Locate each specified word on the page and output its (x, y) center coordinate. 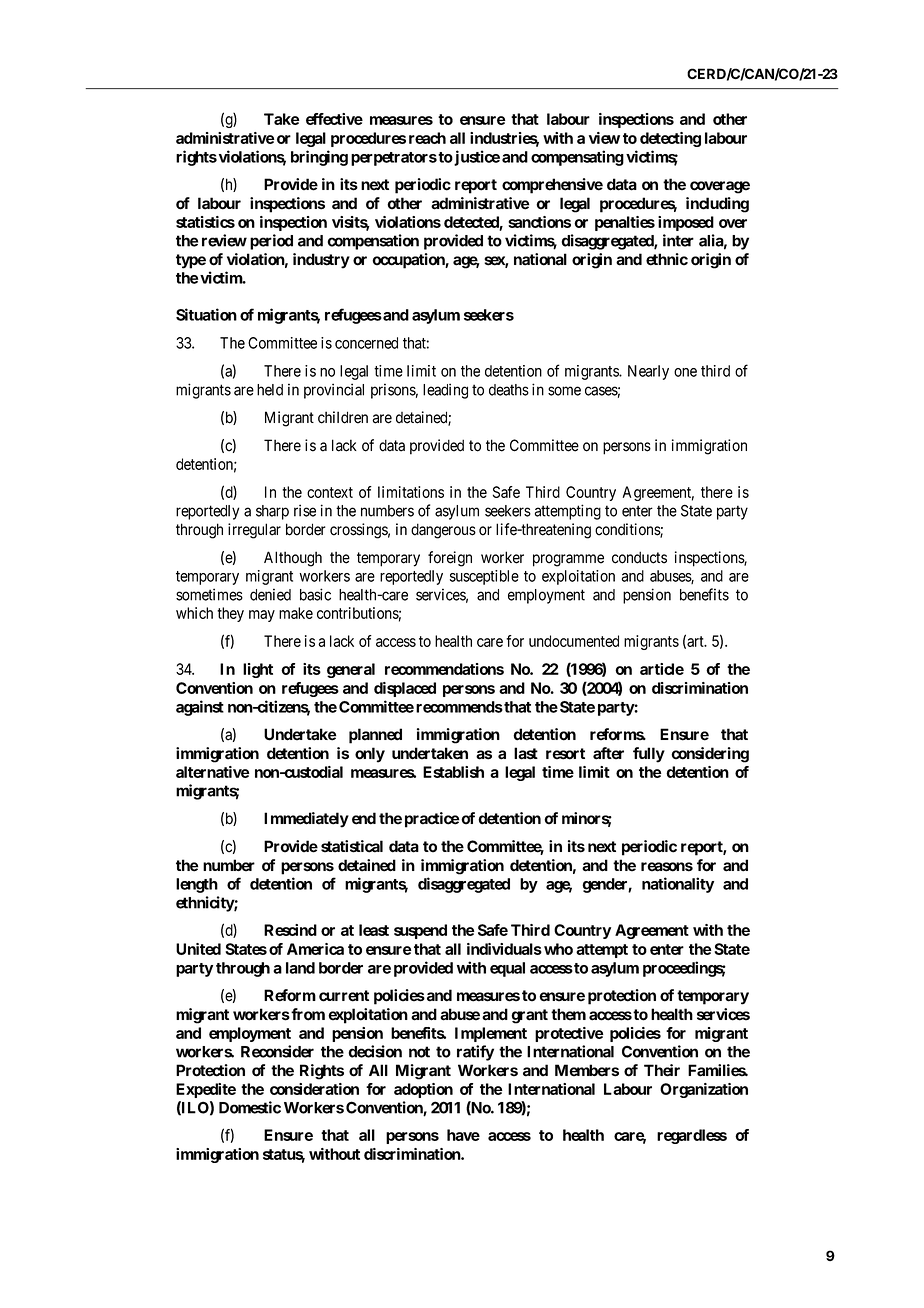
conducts (639, 557)
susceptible (484, 577)
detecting (670, 139)
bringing (319, 158)
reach (427, 138)
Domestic (250, 1107)
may (262, 616)
